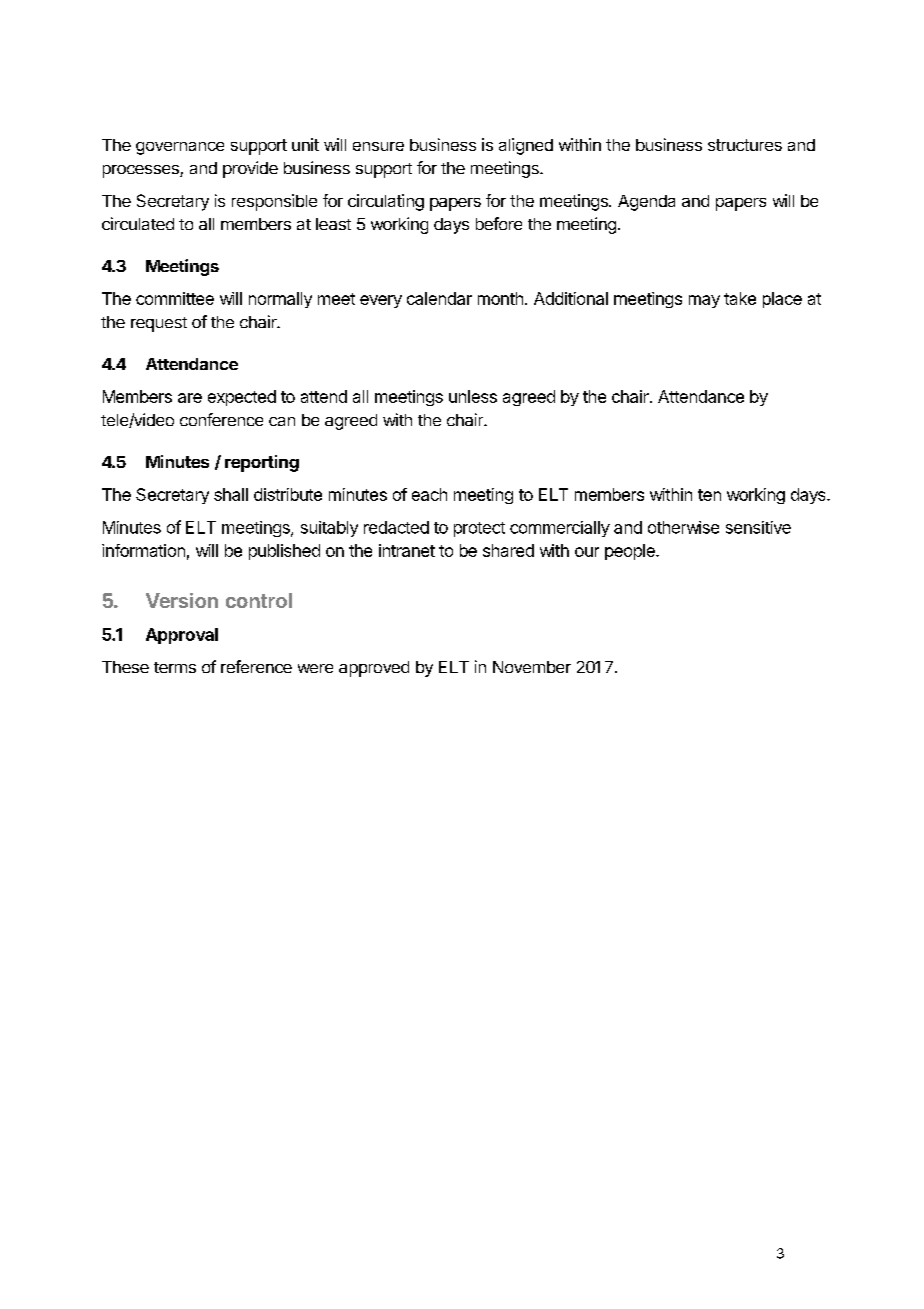 The width and height of the screenshot is (924, 1309). What do you see at coordinates (407, 550) in the screenshot?
I see `intranet` at bounding box center [407, 550].
